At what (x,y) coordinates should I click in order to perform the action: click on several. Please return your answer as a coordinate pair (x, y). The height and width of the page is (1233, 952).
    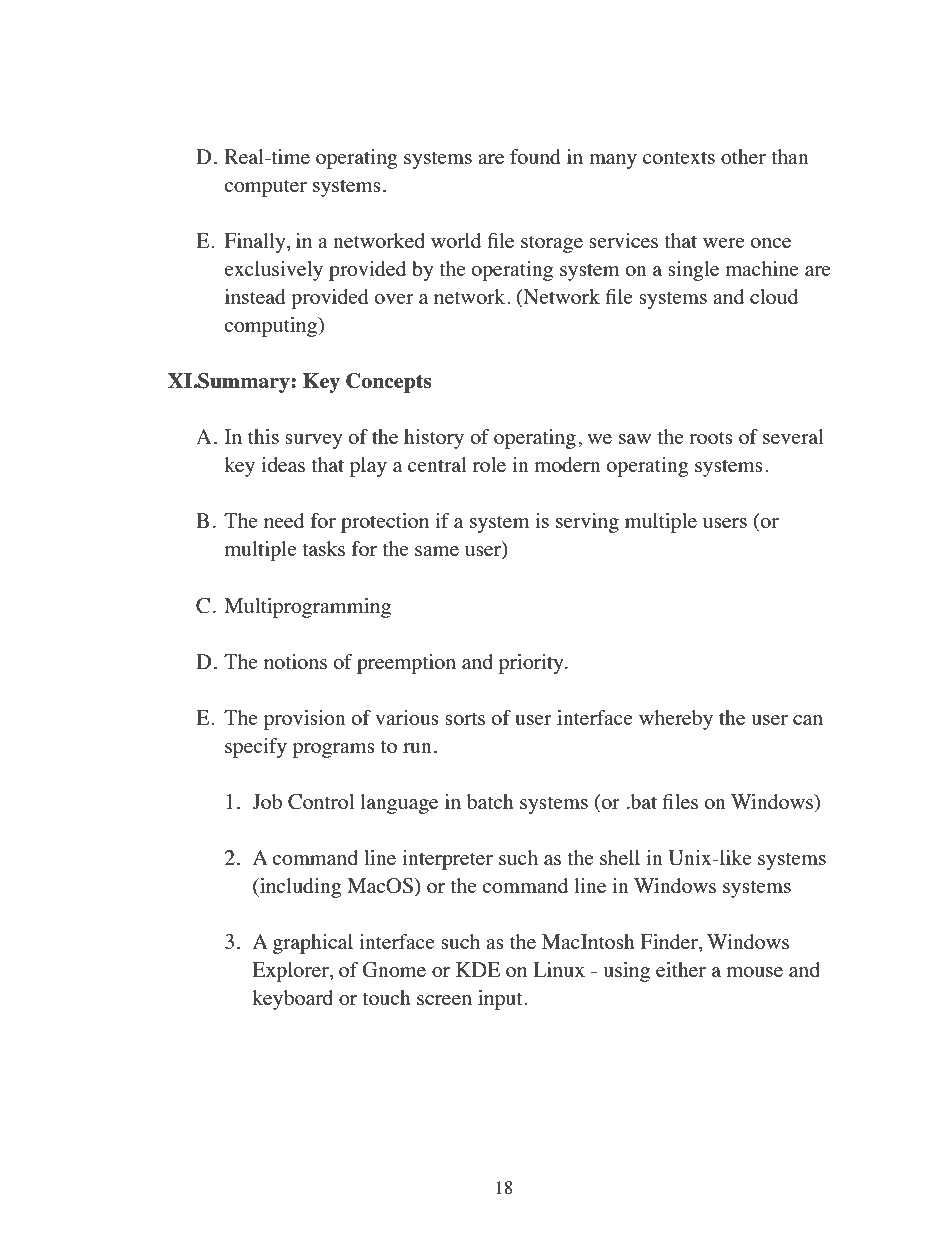
    Looking at the image, I should click on (793, 436).
